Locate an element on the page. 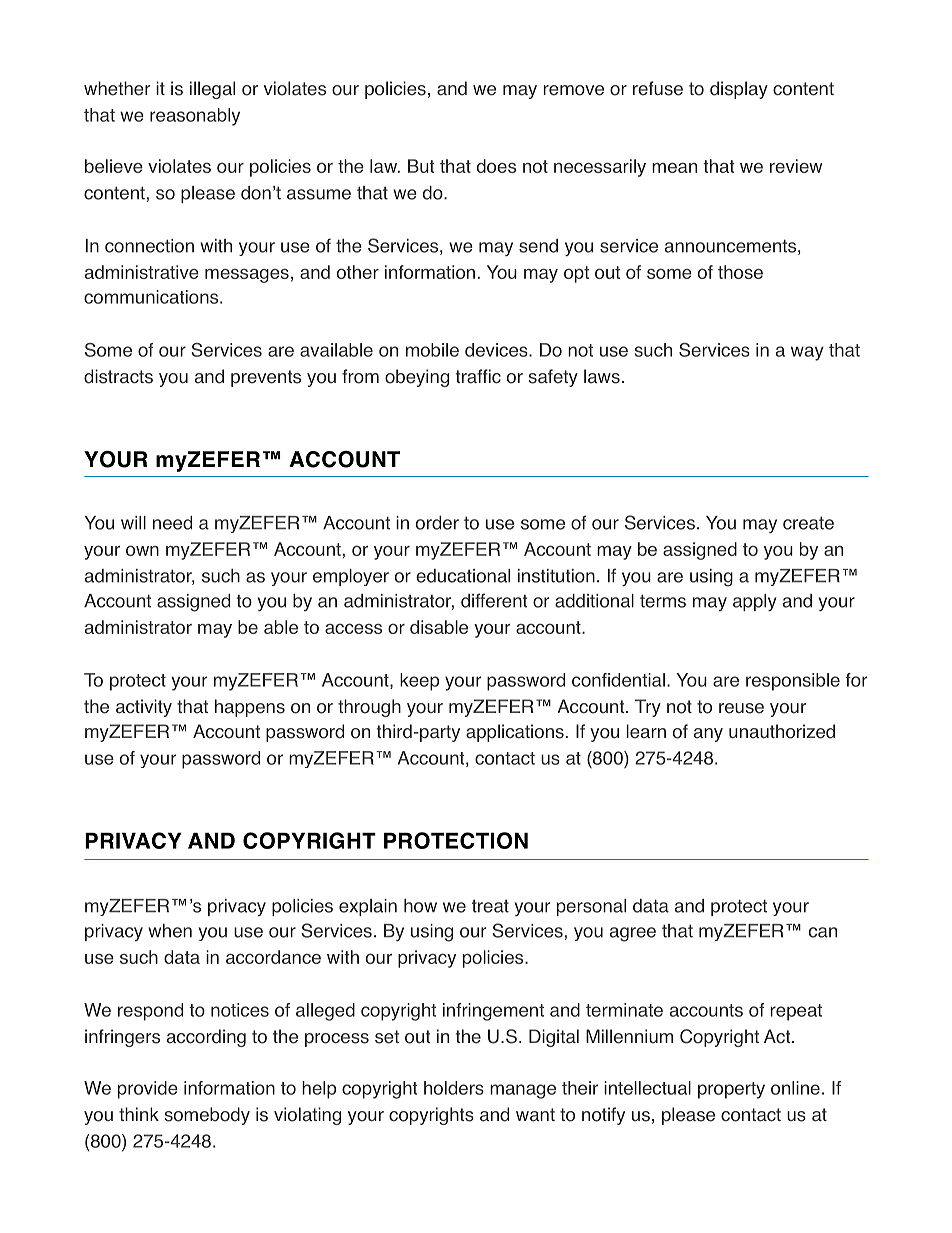 The width and height of the document is (952, 1233). prevents is located at coordinates (266, 378).
